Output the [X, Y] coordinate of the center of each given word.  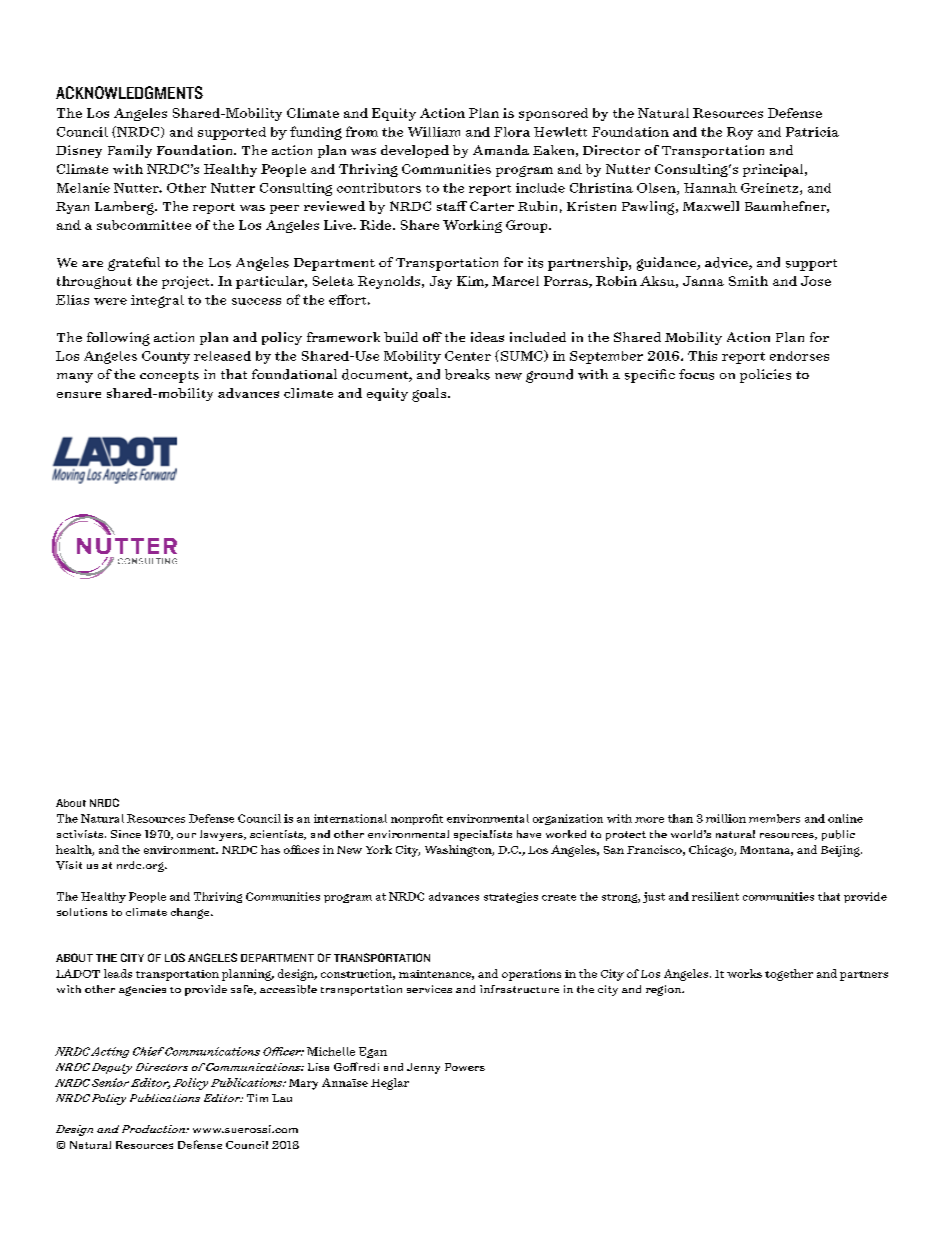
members [774, 818]
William [434, 132]
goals [430, 395]
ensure [79, 395]
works [744, 973]
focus [696, 374]
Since [126, 834]
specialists [483, 835]
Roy [740, 133]
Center [468, 356]
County [166, 357]
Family [130, 151]
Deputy [112, 1068]
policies [765, 376]
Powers [465, 1067]
